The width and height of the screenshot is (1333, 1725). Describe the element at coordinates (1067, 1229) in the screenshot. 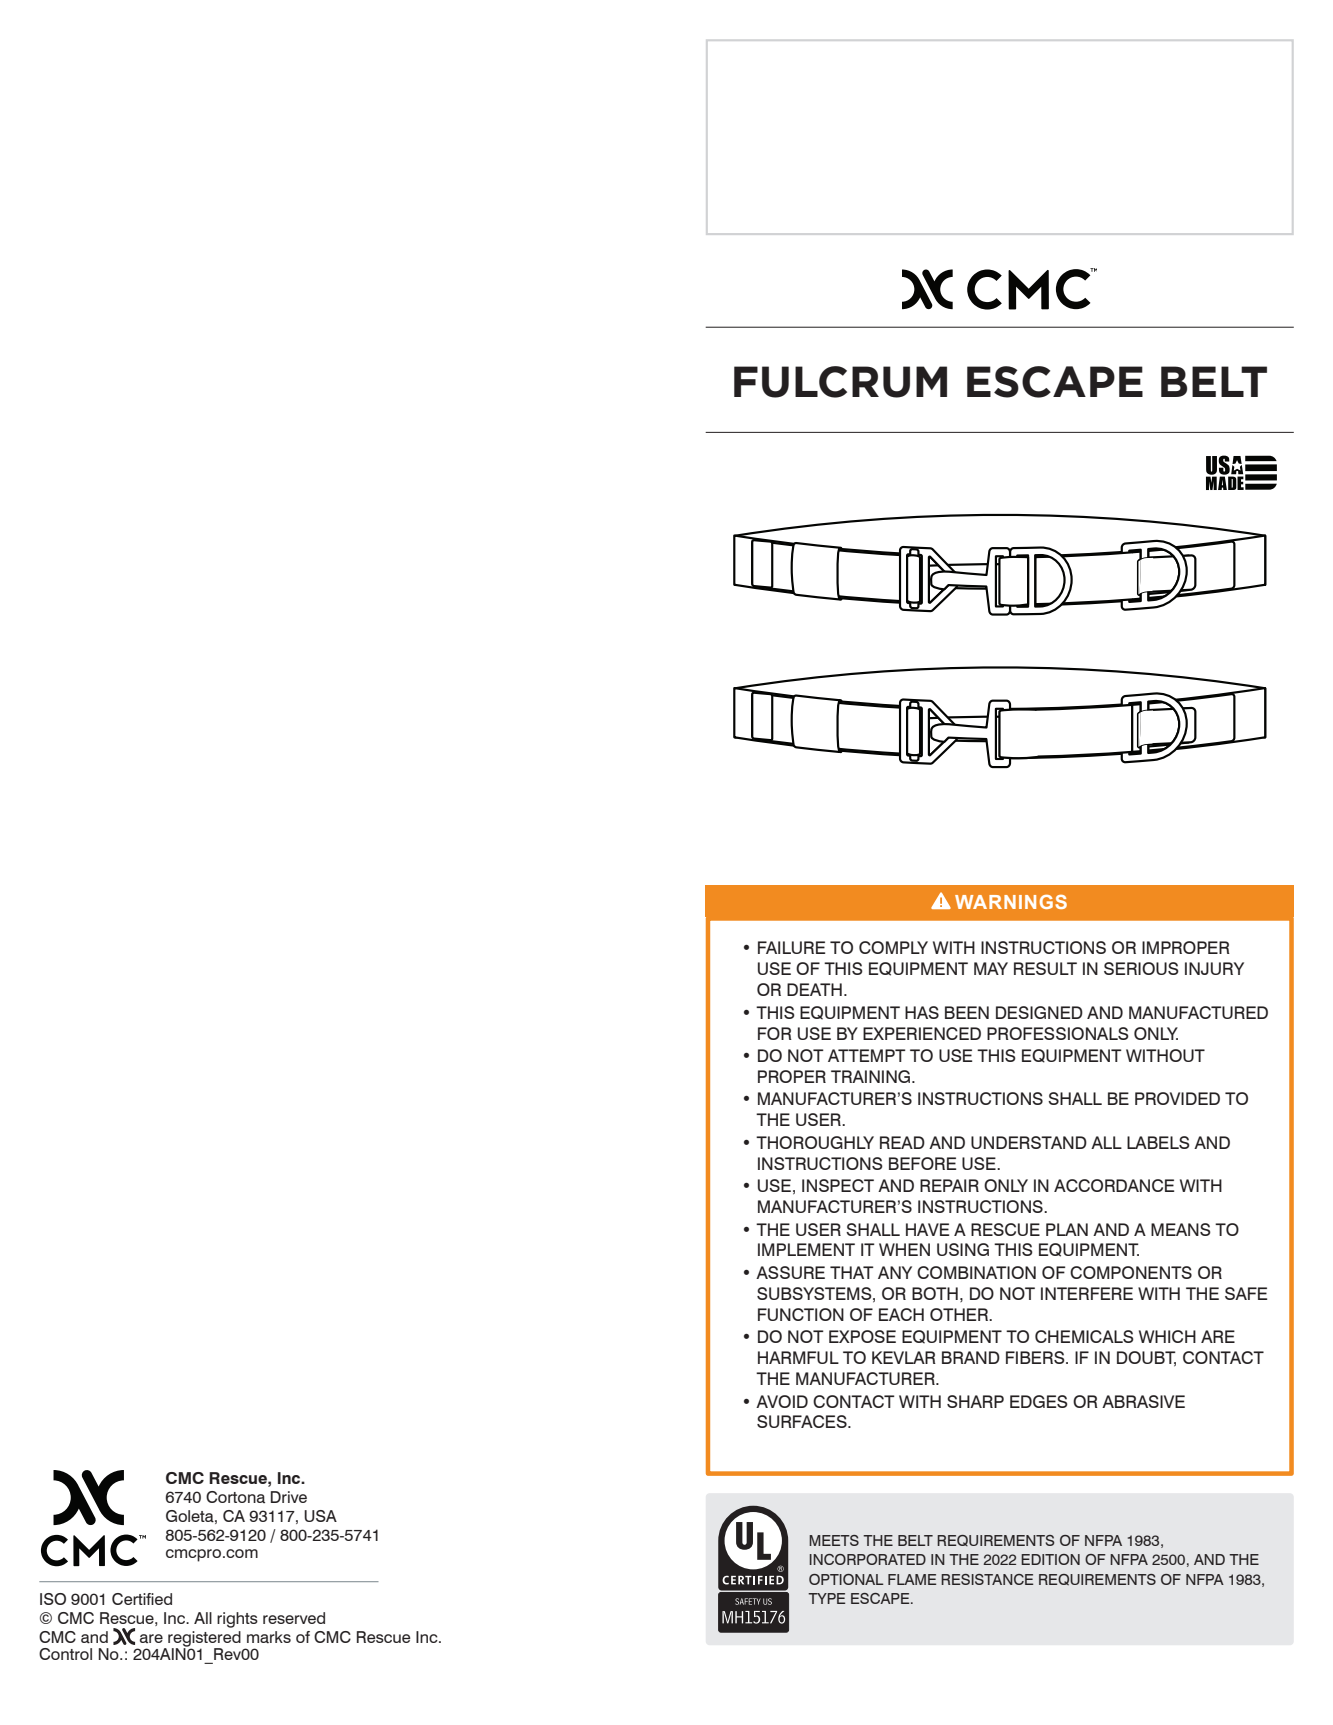

I see `PLAN` at that location.
